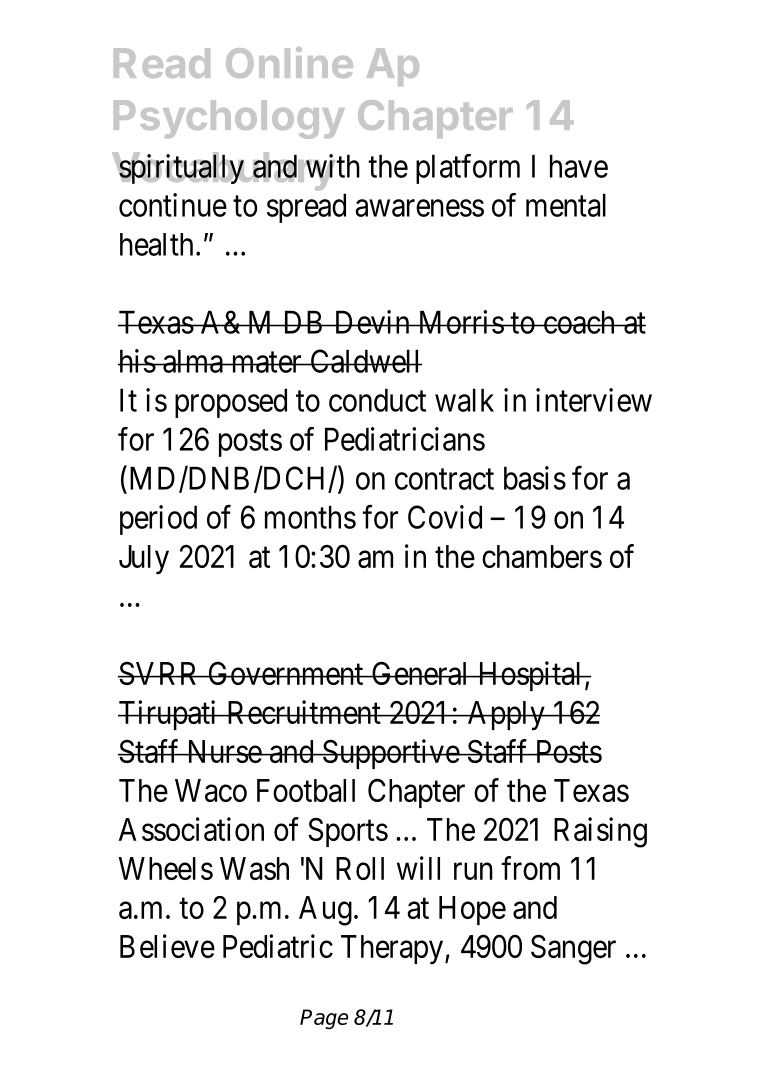 The image size is (774, 1091). What do you see at coordinates (445, 517) in the page?
I see `Covid` at bounding box center [445, 517].
